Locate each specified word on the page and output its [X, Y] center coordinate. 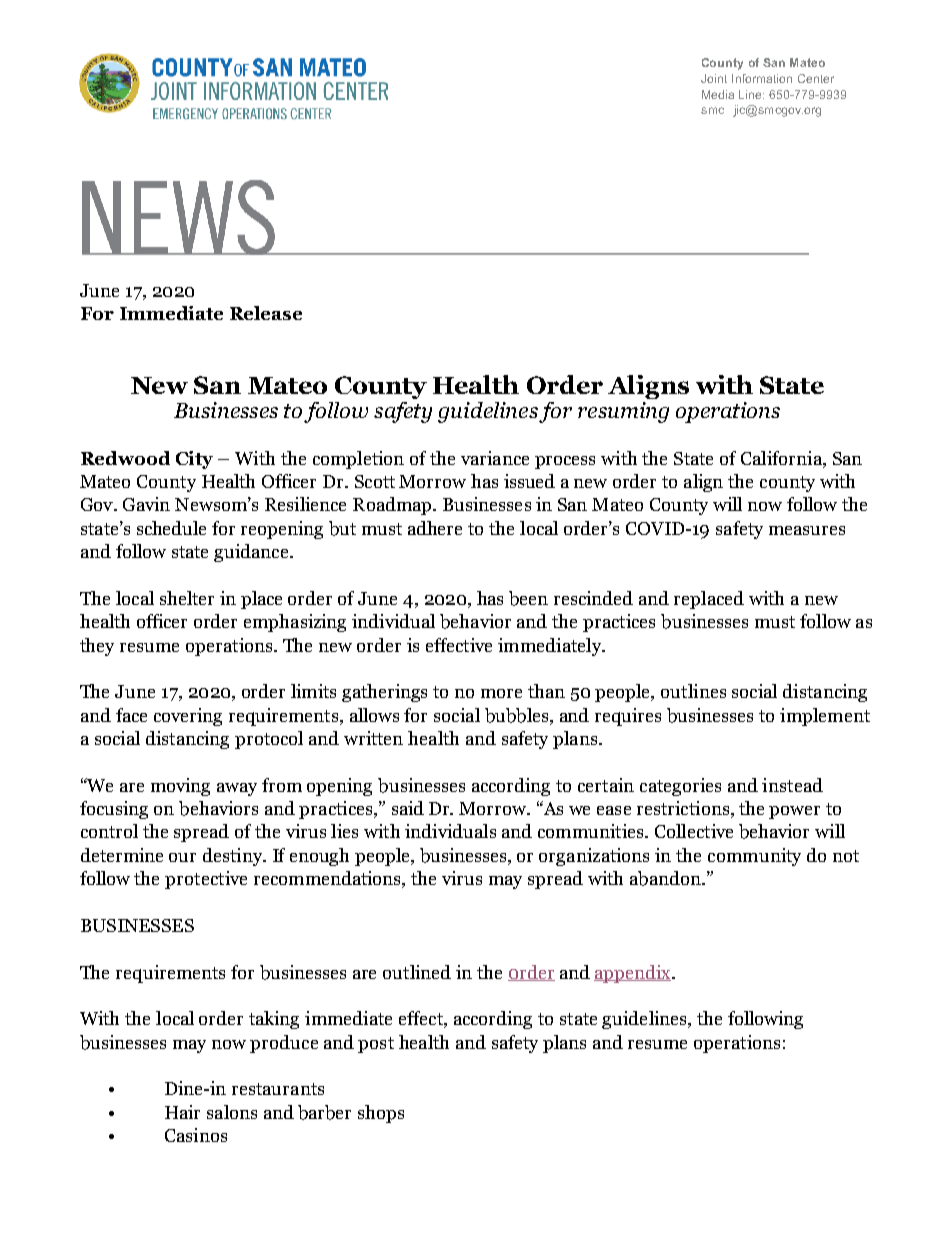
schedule [171, 528]
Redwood [125, 458]
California [782, 459]
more [501, 693]
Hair [182, 1112]
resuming [623, 412]
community [754, 857]
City [194, 460]
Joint [714, 78]
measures [807, 530]
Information [762, 78]
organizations [594, 857]
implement [825, 717]
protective [206, 880]
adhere [435, 528]
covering [188, 717]
